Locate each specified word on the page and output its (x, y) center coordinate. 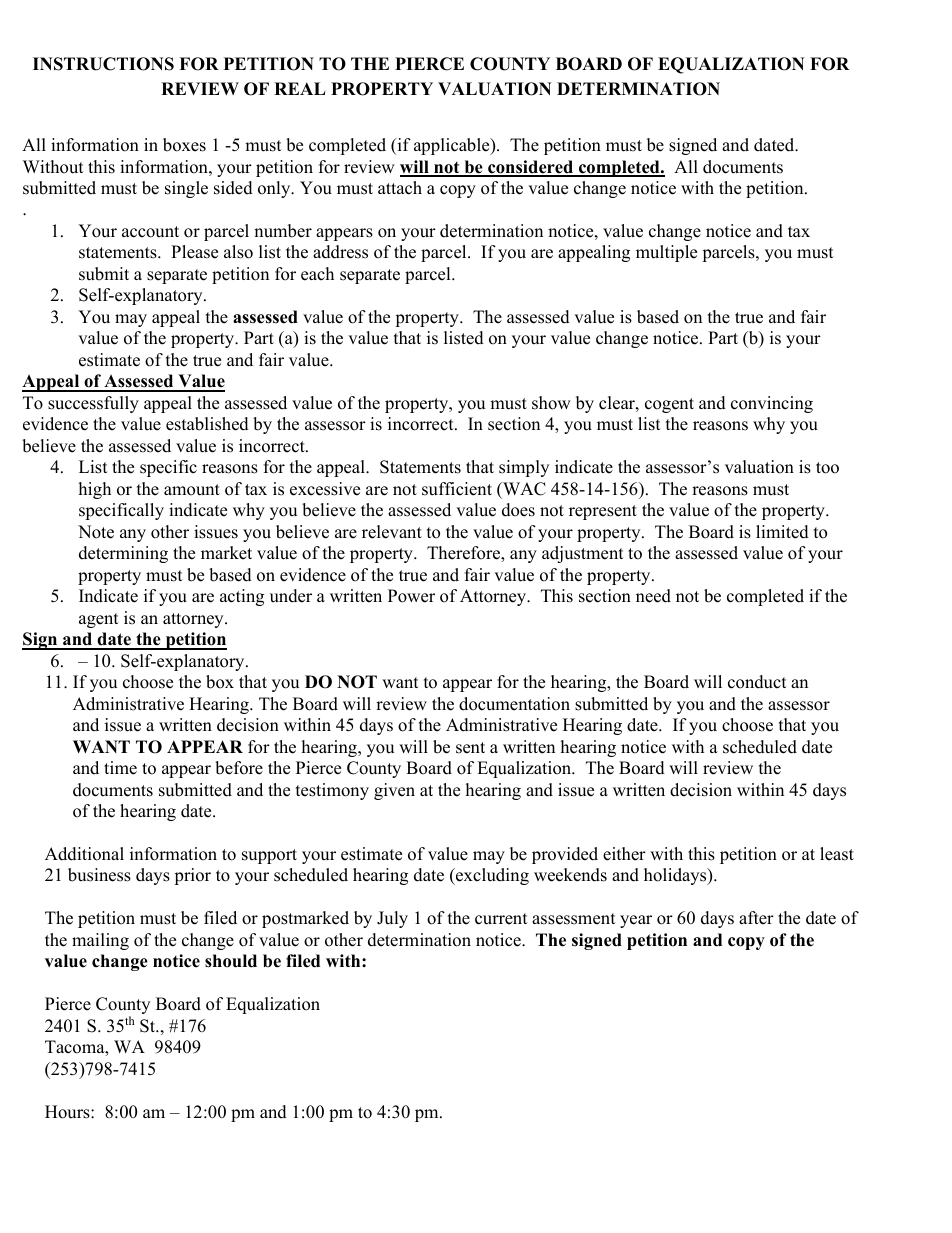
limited (782, 532)
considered (531, 168)
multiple (666, 253)
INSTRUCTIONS (103, 64)
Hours (68, 1112)
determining (123, 554)
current (501, 919)
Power (411, 596)
